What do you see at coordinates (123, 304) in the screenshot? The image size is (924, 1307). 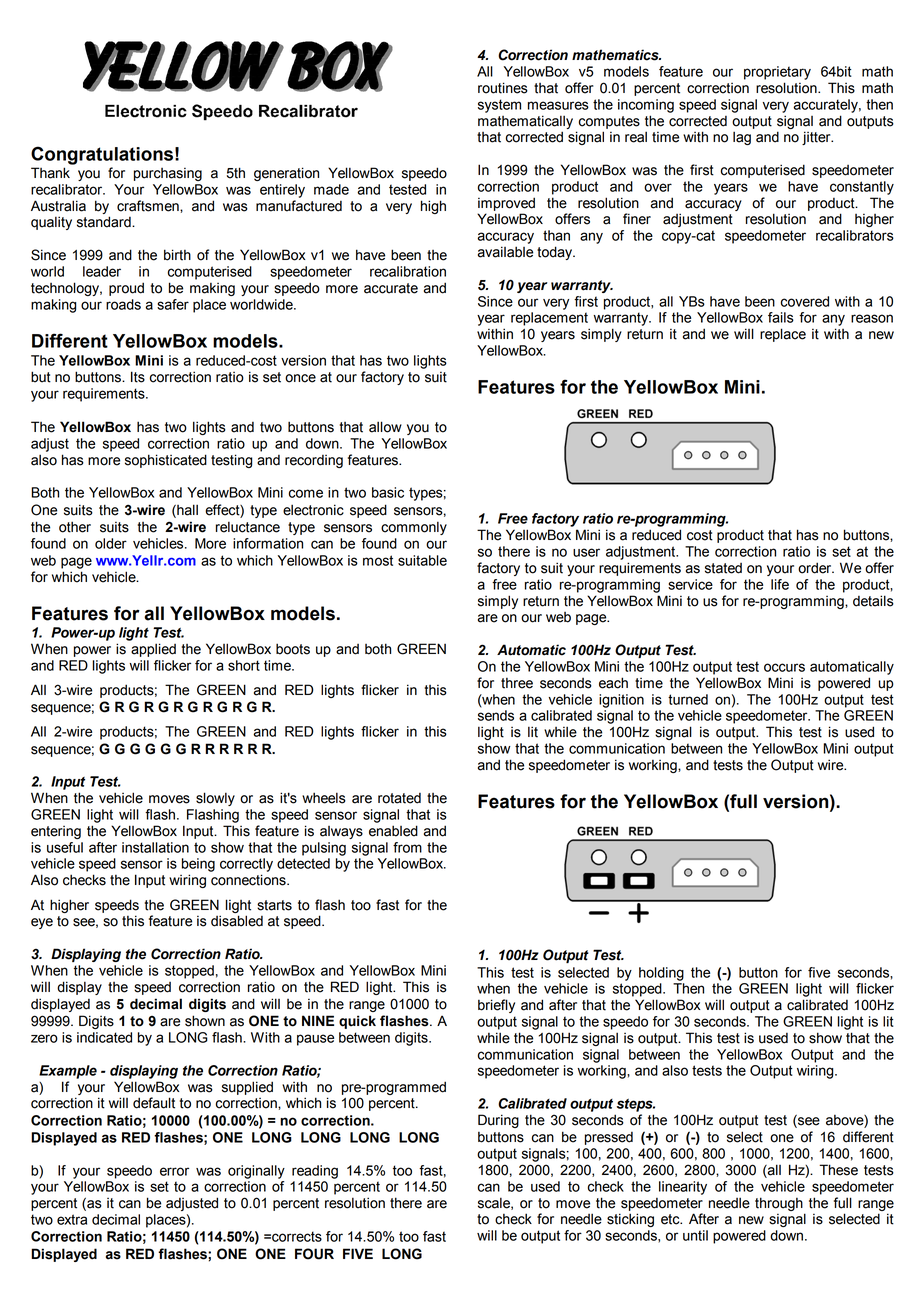 I see `roads` at bounding box center [123, 304].
